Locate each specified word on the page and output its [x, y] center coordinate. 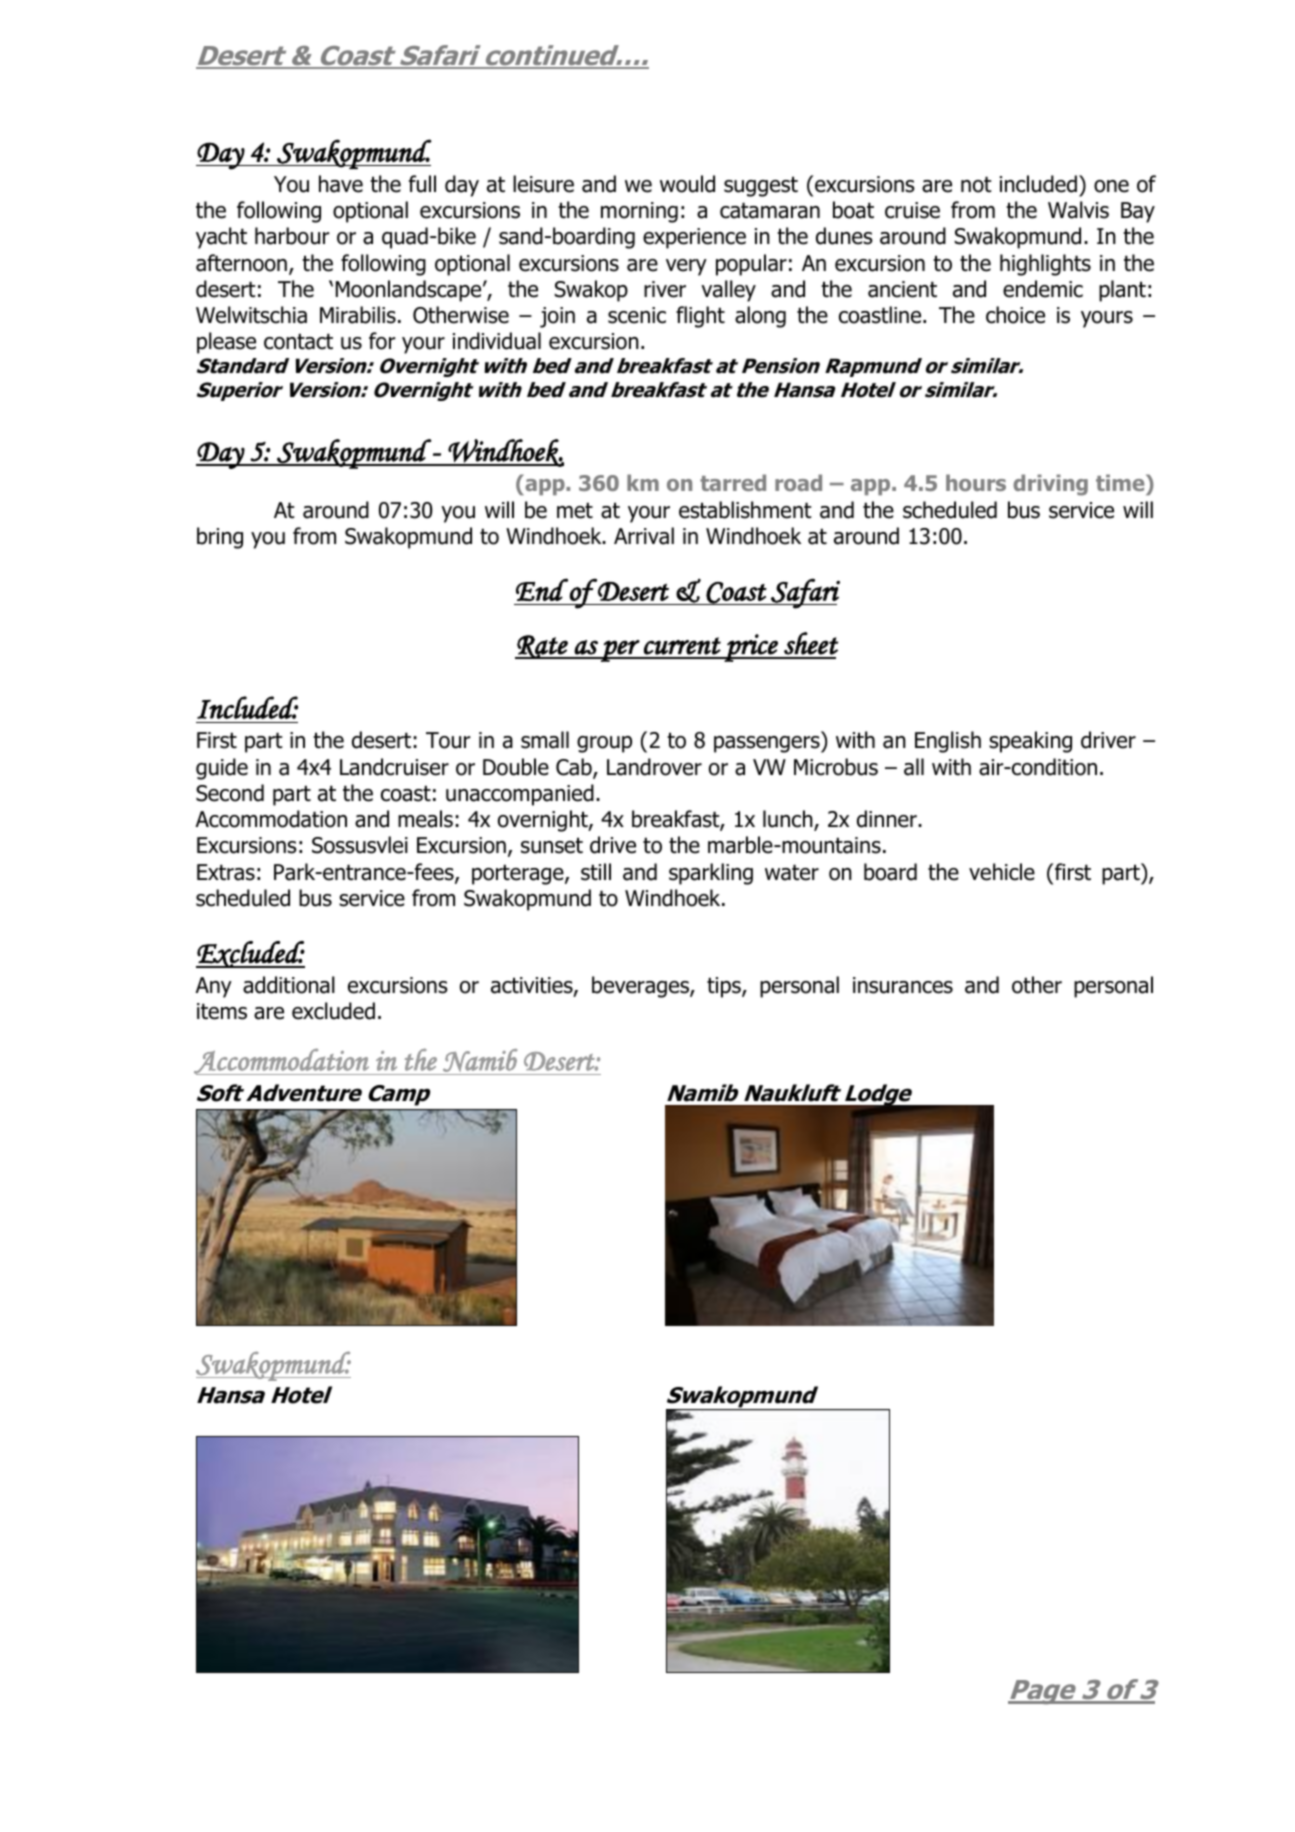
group [604, 744]
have [341, 184]
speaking [1030, 742]
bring [220, 538]
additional [289, 985]
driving [1050, 485]
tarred [733, 482]
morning [639, 212]
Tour [448, 740]
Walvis [1078, 210]
